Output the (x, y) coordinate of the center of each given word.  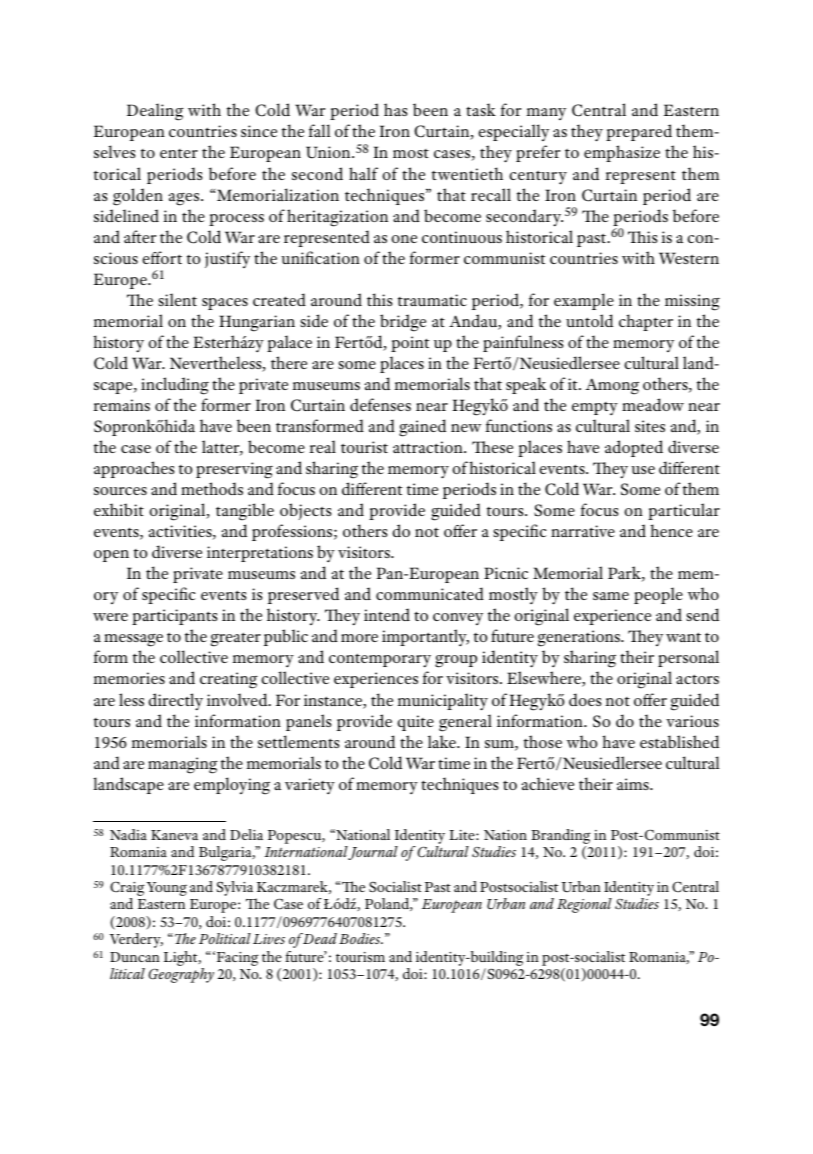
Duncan (135, 957)
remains (122, 405)
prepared (639, 132)
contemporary (380, 660)
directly (175, 702)
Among (612, 386)
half (363, 173)
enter (179, 153)
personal (688, 658)
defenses (380, 404)
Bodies (361, 938)
